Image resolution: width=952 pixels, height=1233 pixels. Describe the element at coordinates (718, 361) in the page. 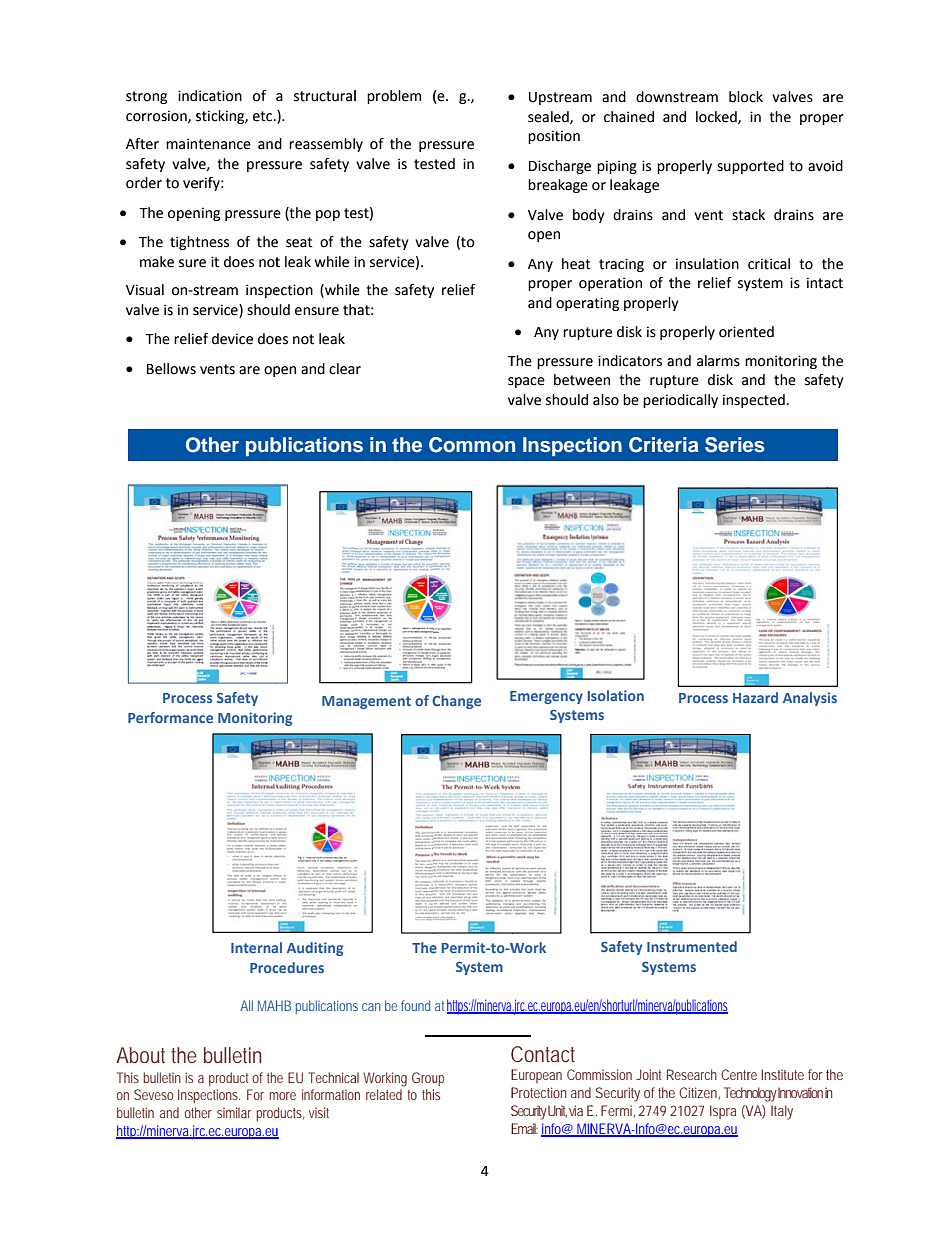

I see `alarms` at that location.
